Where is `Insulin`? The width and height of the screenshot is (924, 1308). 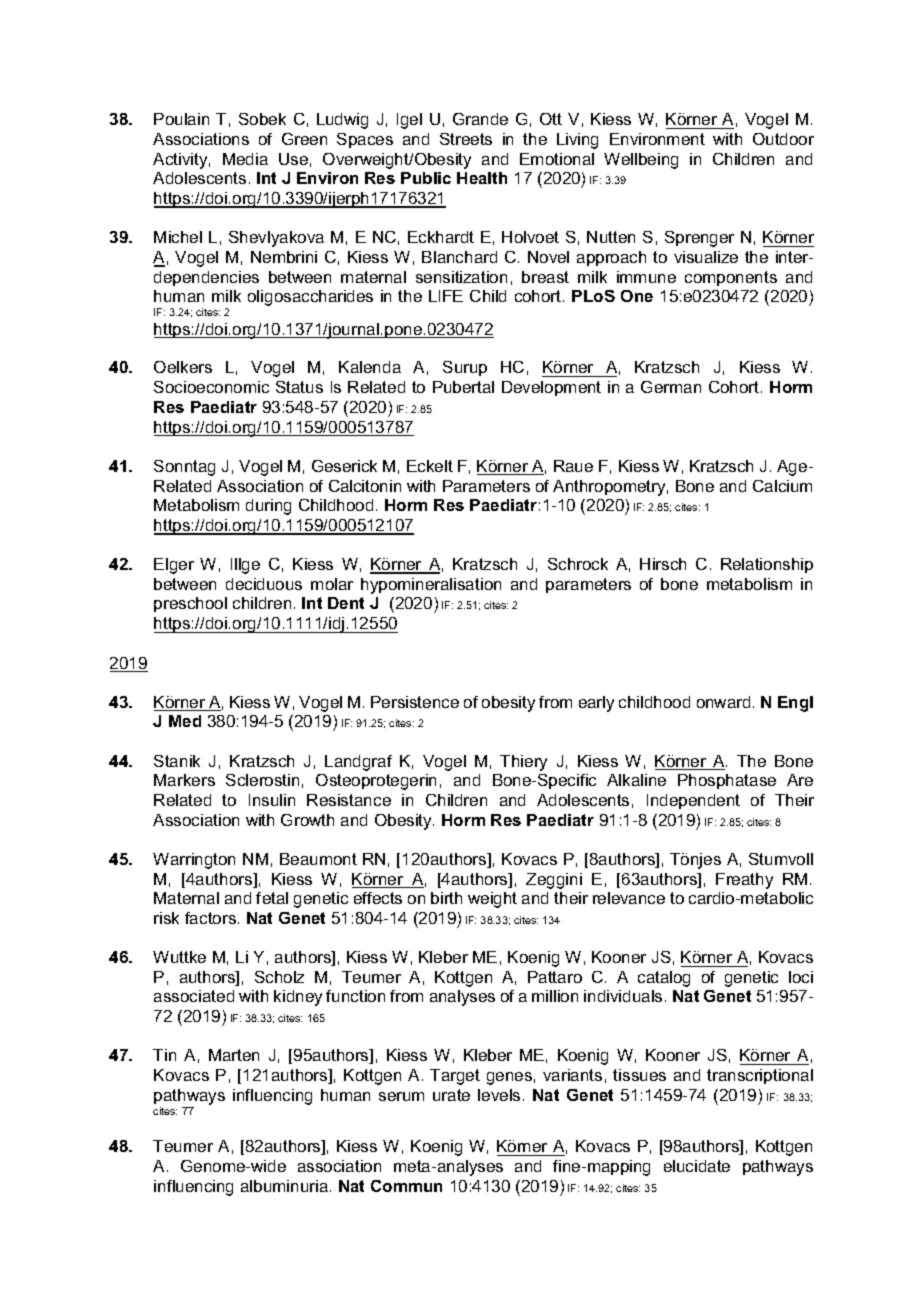
Insulin is located at coordinates (272, 800).
